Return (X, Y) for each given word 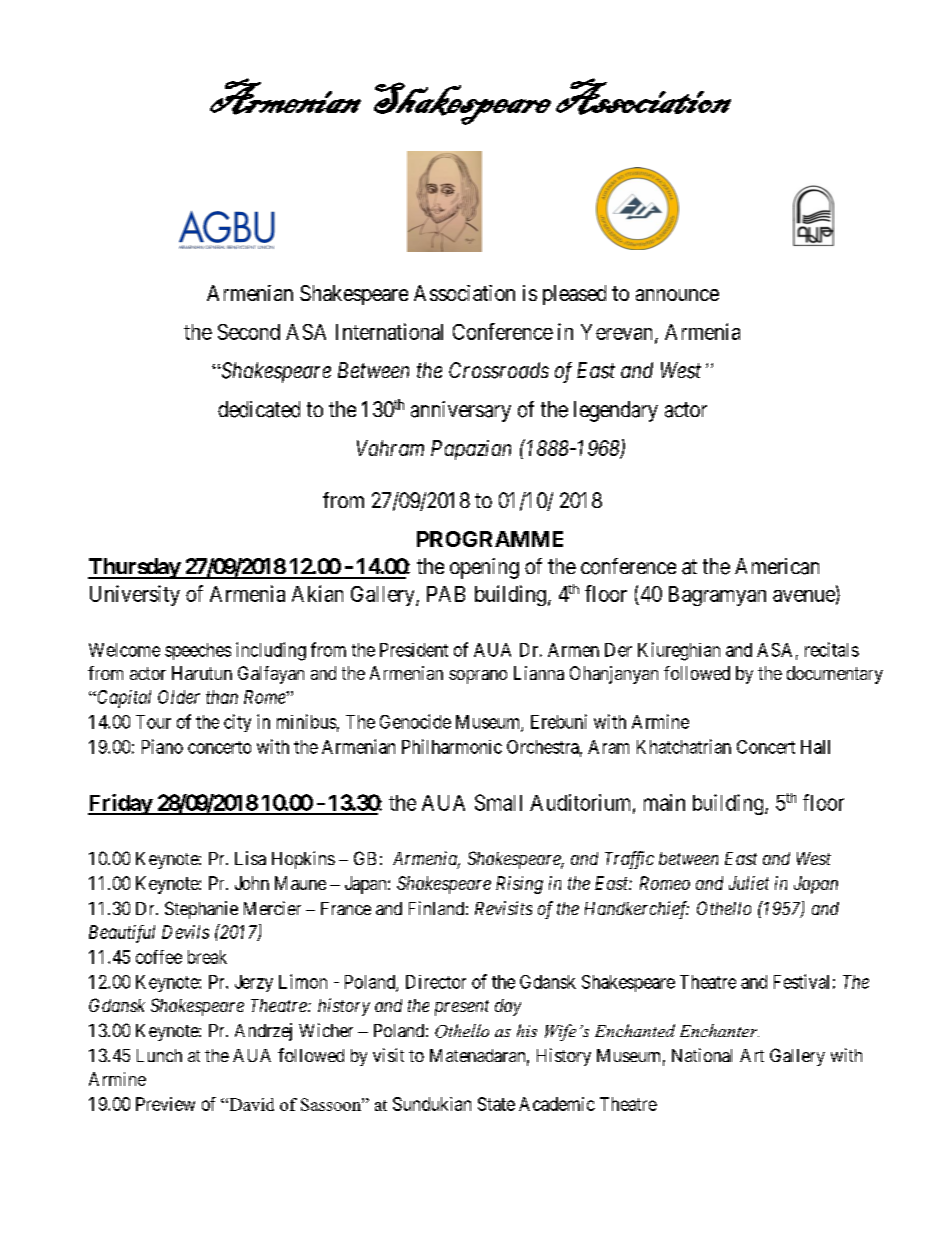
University (135, 595)
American (777, 566)
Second (249, 332)
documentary (835, 675)
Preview (165, 1104)
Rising (519, 885)
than (222, 697)
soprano (478, 677)
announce (677, 295)
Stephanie (201, 910)
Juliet (749, 883)
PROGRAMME (490, 539)
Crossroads (499, 370)
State (496, 1104)
